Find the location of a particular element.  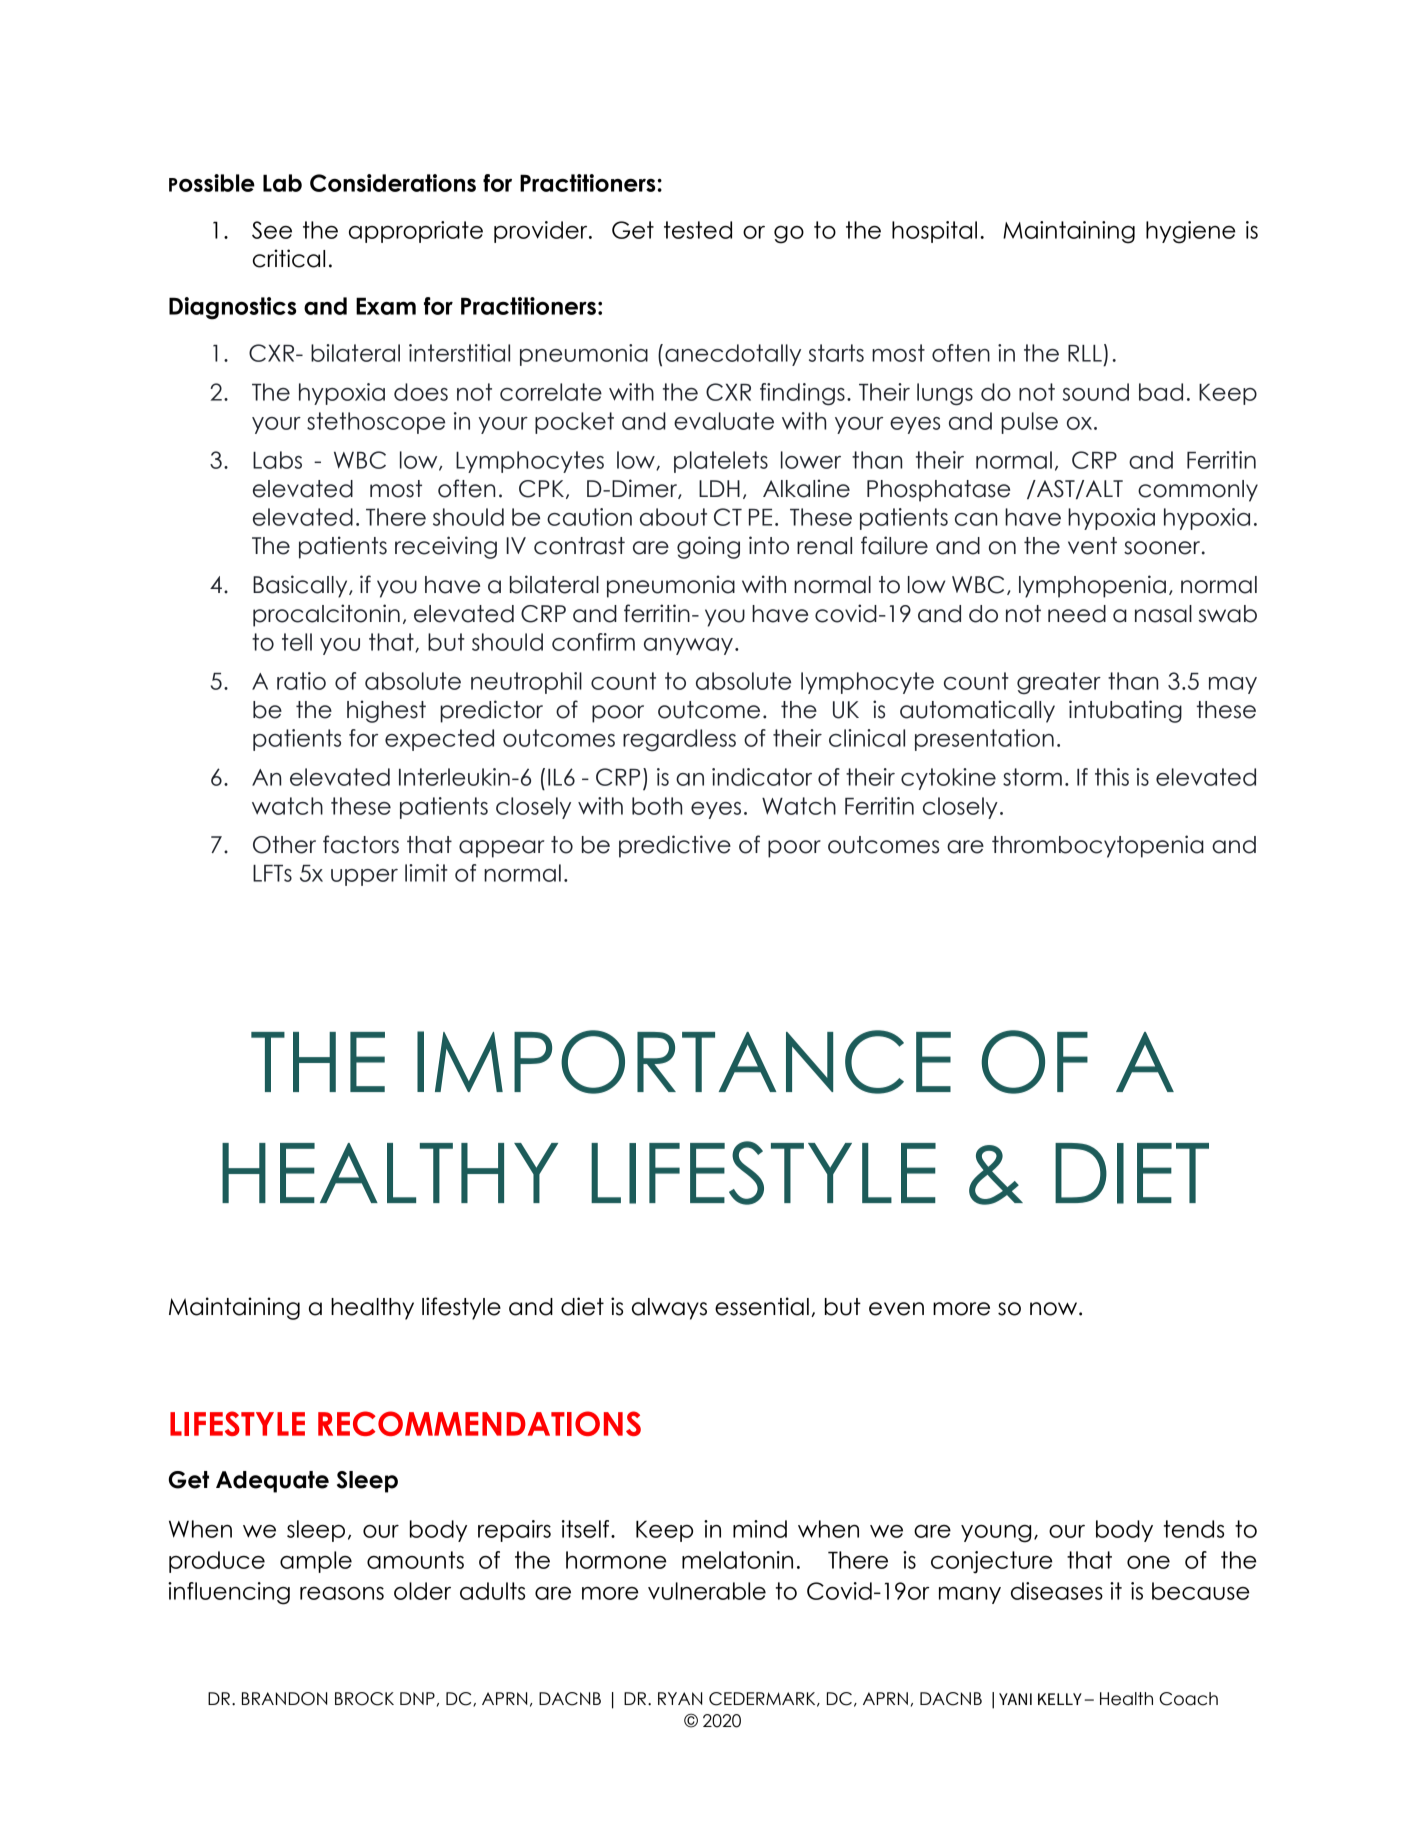

critical is located at coordinates (289, 258).
